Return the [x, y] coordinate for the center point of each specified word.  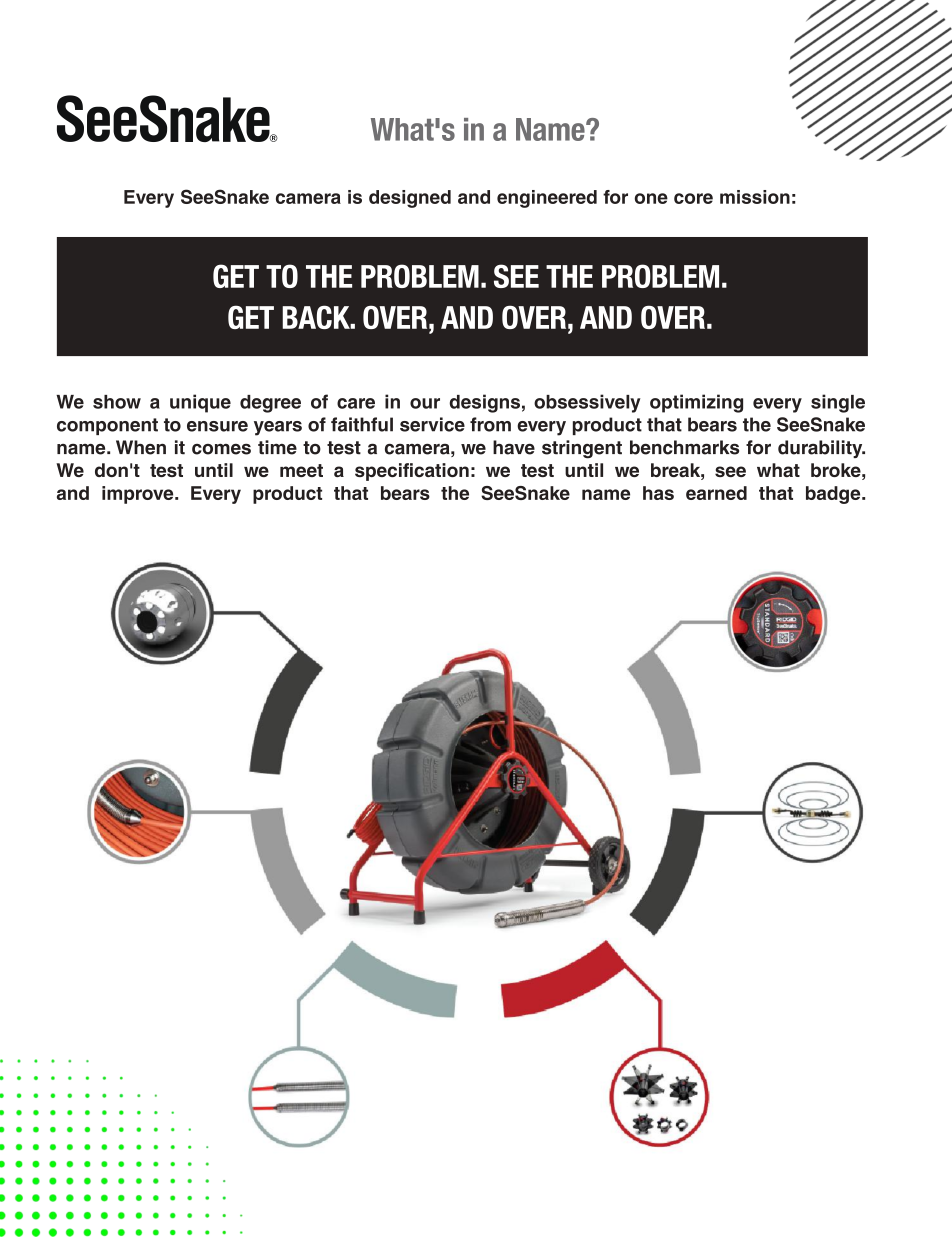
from [490, 424]
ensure [217, 426]
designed [410, 199]
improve [139, 495]
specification [412, 472]
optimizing [696, 403]
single [838, 403]
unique [200, 403]
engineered [547, 199]
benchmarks [684, 447]
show [117, 402]
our [425, 403]
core [693, 198]
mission [755, 197]
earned [716, 493]
